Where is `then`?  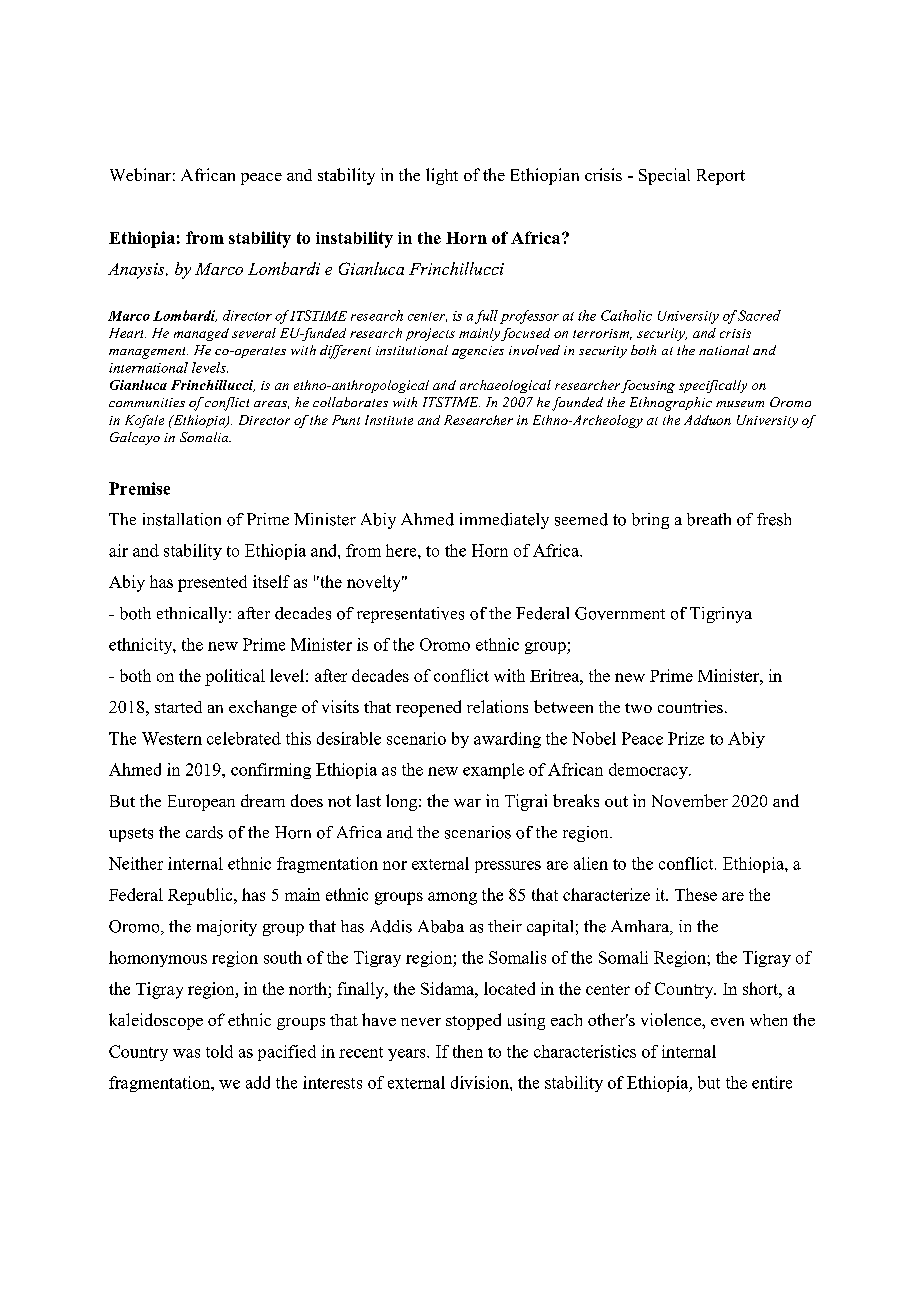 then is located at coordinates (468, 1051).
